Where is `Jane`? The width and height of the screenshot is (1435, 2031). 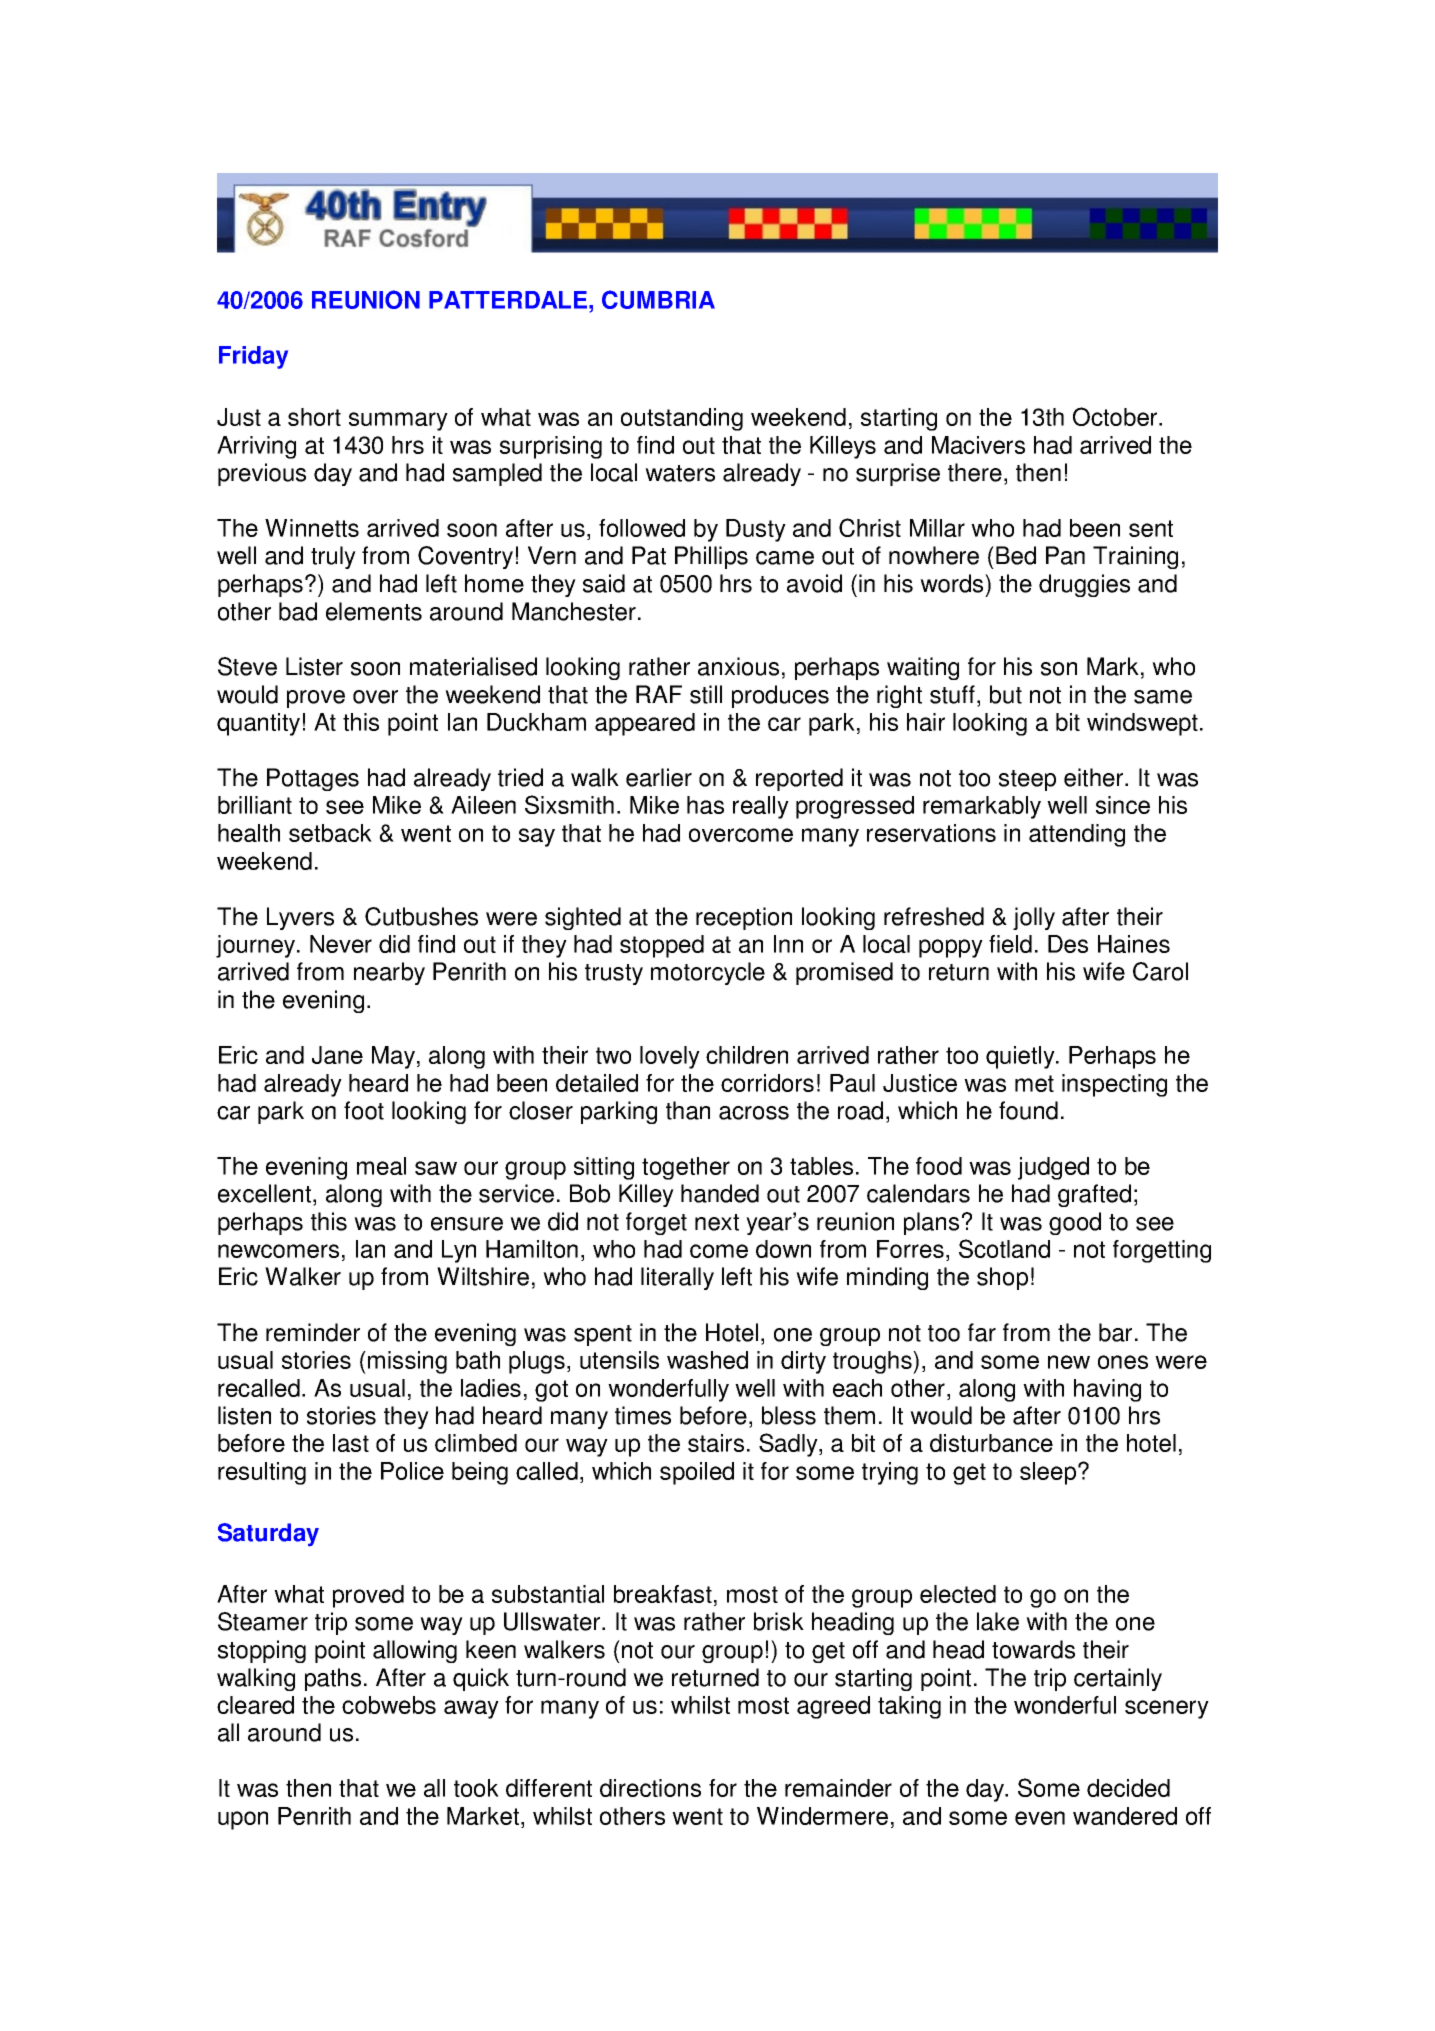
Jane is located at coordinates (337, 1055).
